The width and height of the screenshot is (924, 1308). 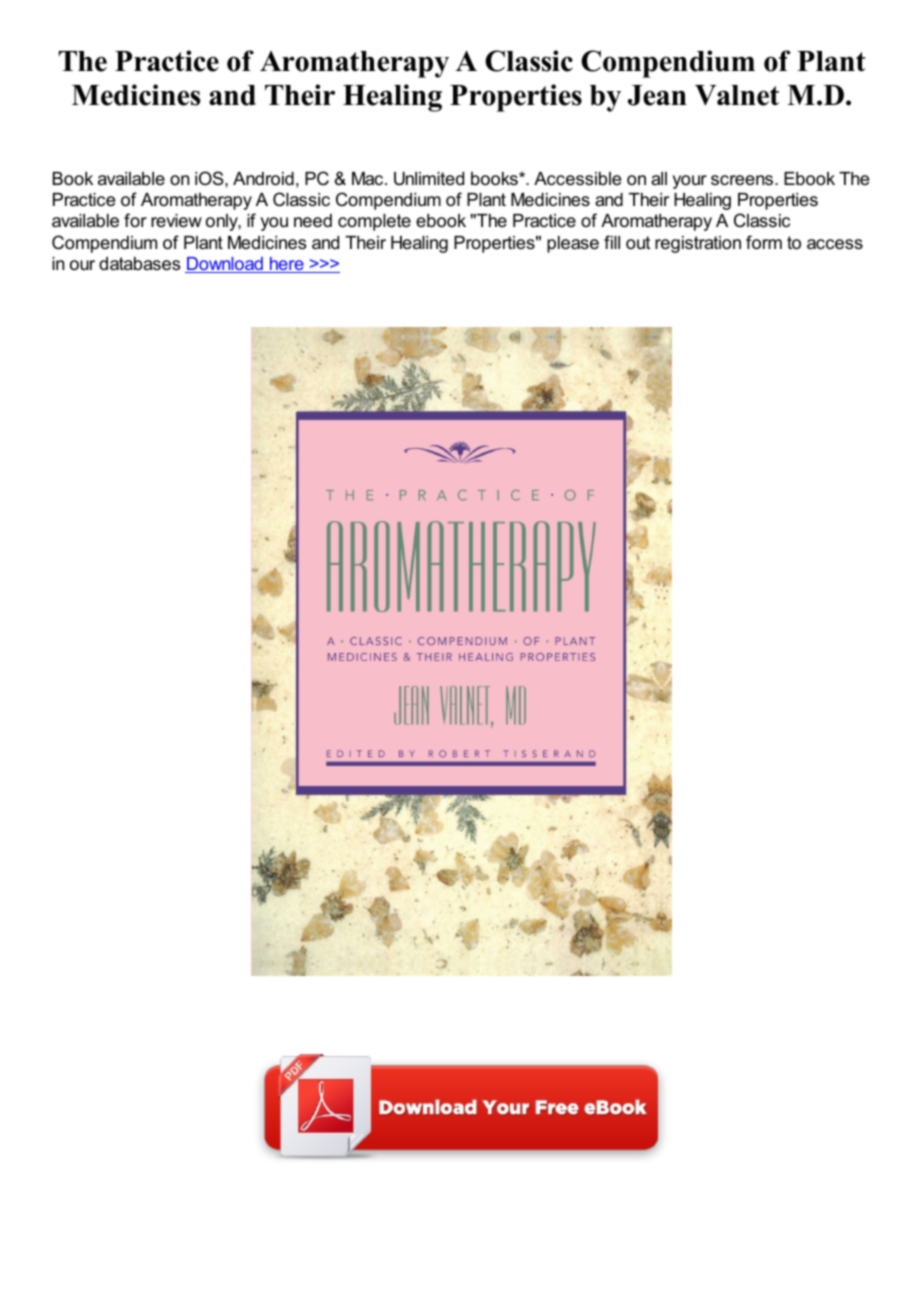 What do you see at coordinates (225, 265) in the screenshot?
I see `Download` at bounding box center [225, 265].
